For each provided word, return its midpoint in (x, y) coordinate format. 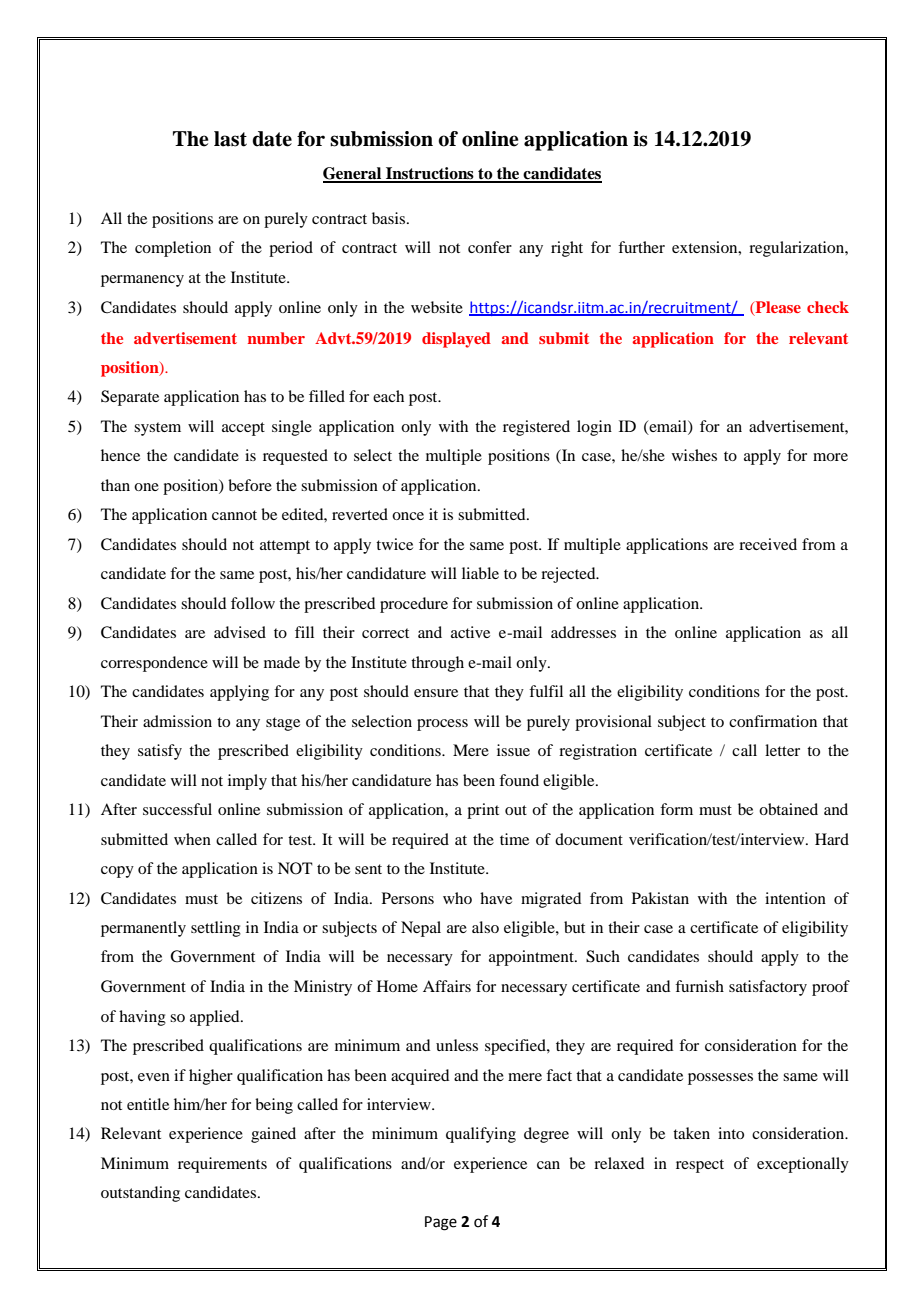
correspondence (154, 664)
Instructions (430, 174)
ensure (436, 693)
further (641, 247)
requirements (222, 1165)
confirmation (773, 721)
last (230, 139)
